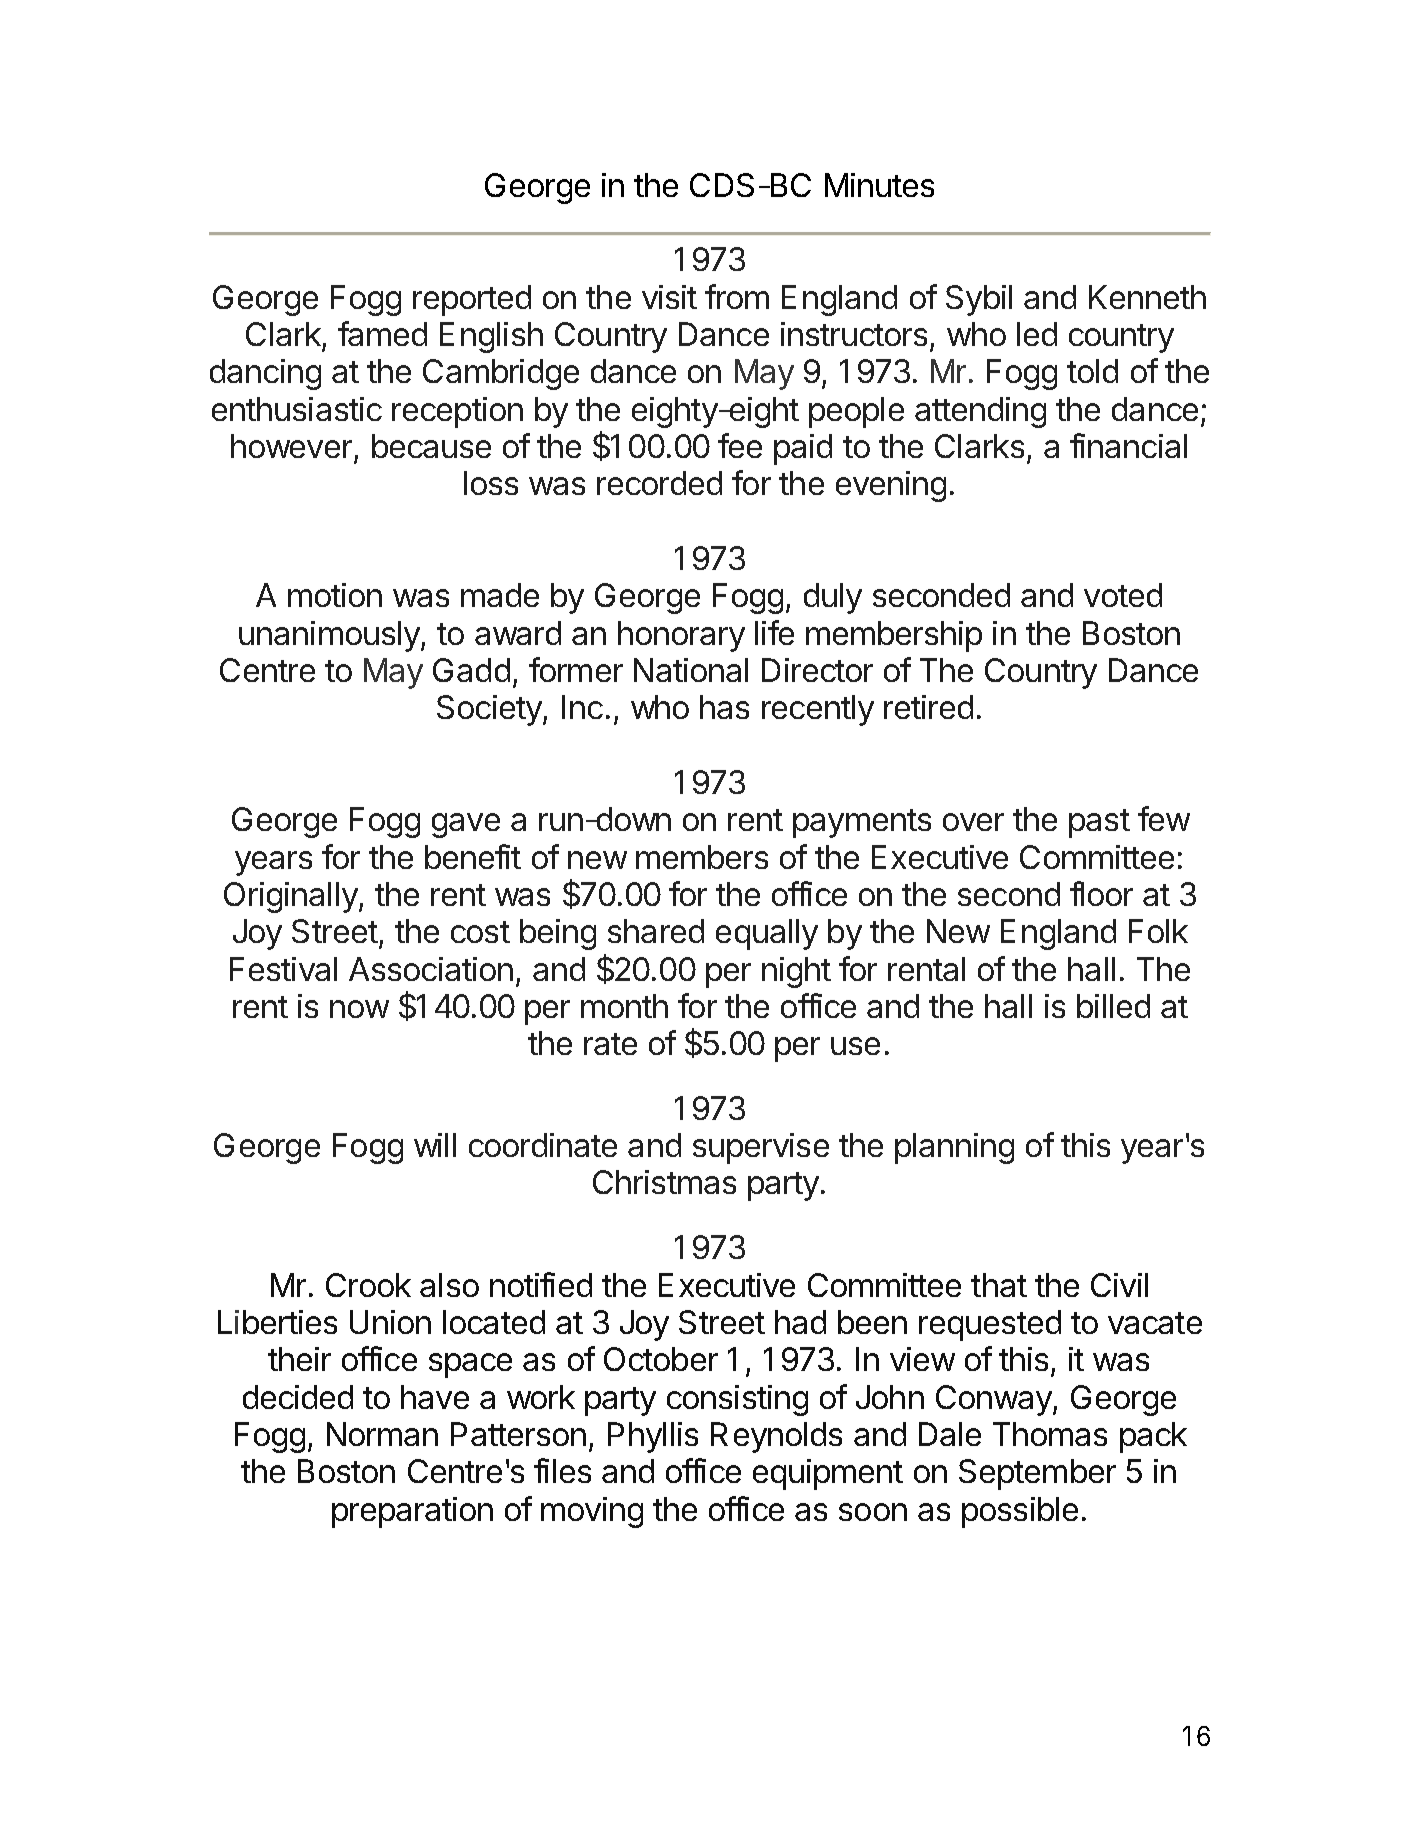  What do you see at coordinates (979, 300) in the image?
I see `Sybil` at bounding box center [979, 300].
